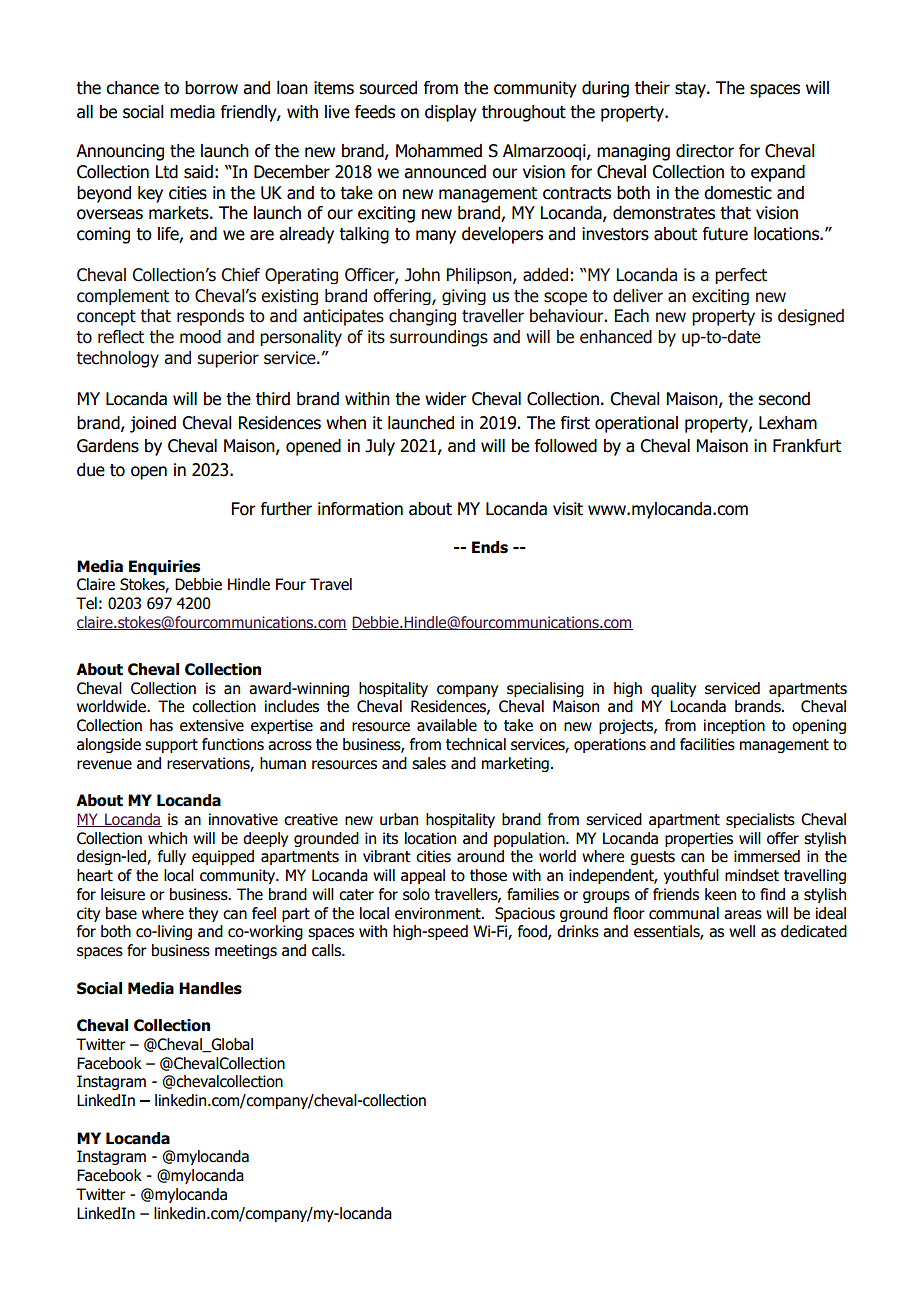 Image resolution: width=924 pixels, height=1308 pixels. I want to click on technical, so click(476, 744).
